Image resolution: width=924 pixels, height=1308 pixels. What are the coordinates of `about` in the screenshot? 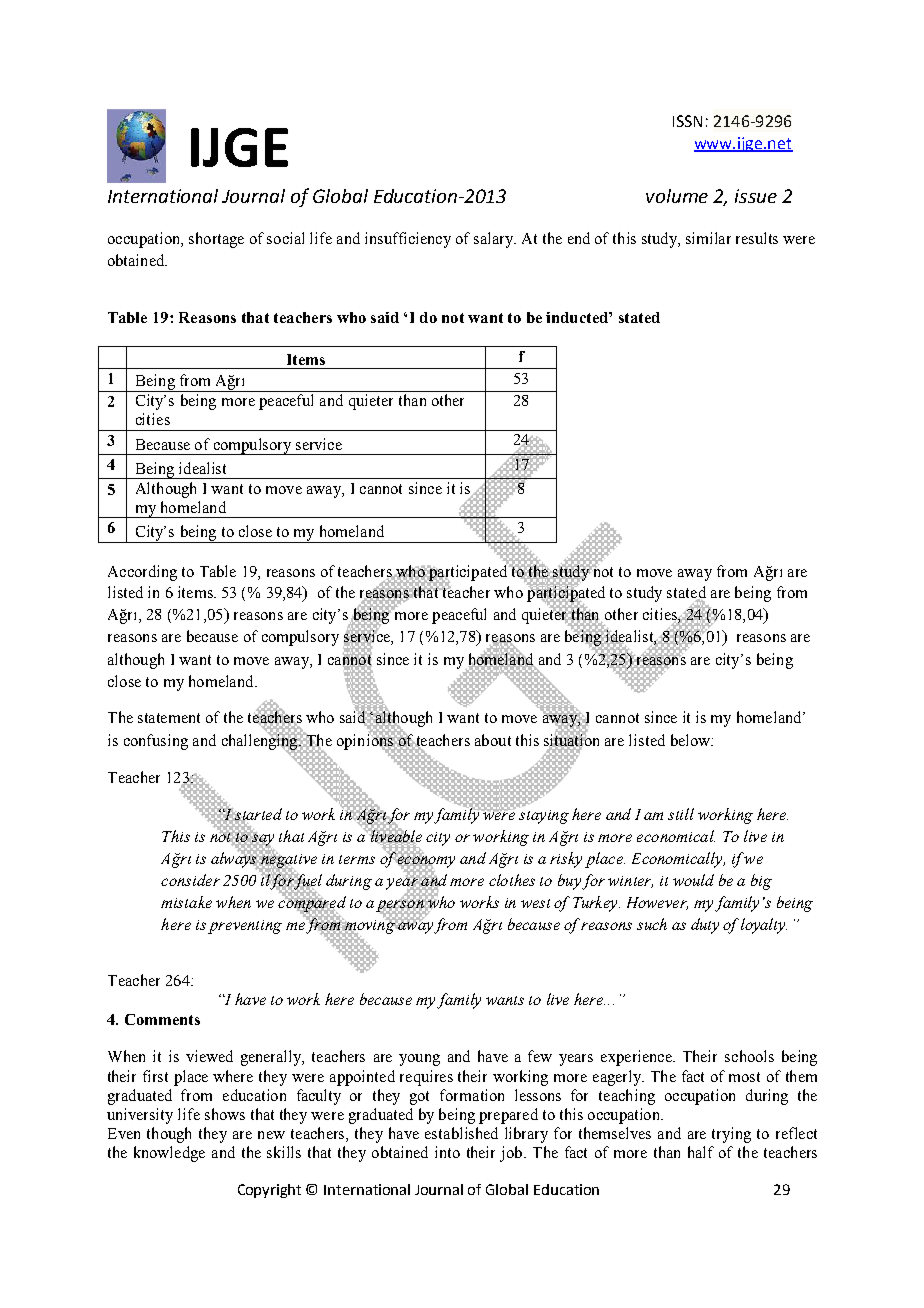 It's located at (493, 740).
